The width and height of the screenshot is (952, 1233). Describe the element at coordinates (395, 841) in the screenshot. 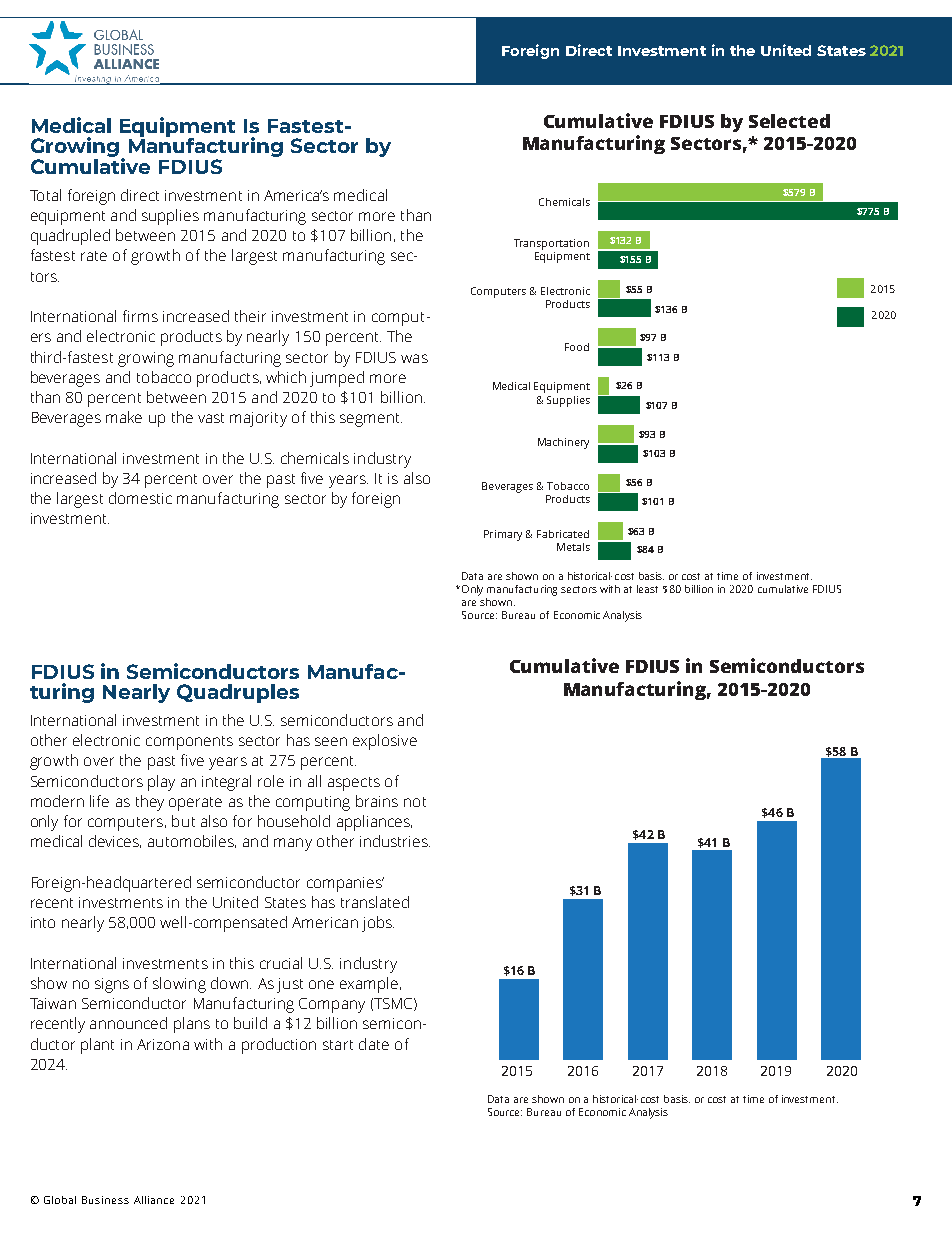

I see `industries` at that location.
